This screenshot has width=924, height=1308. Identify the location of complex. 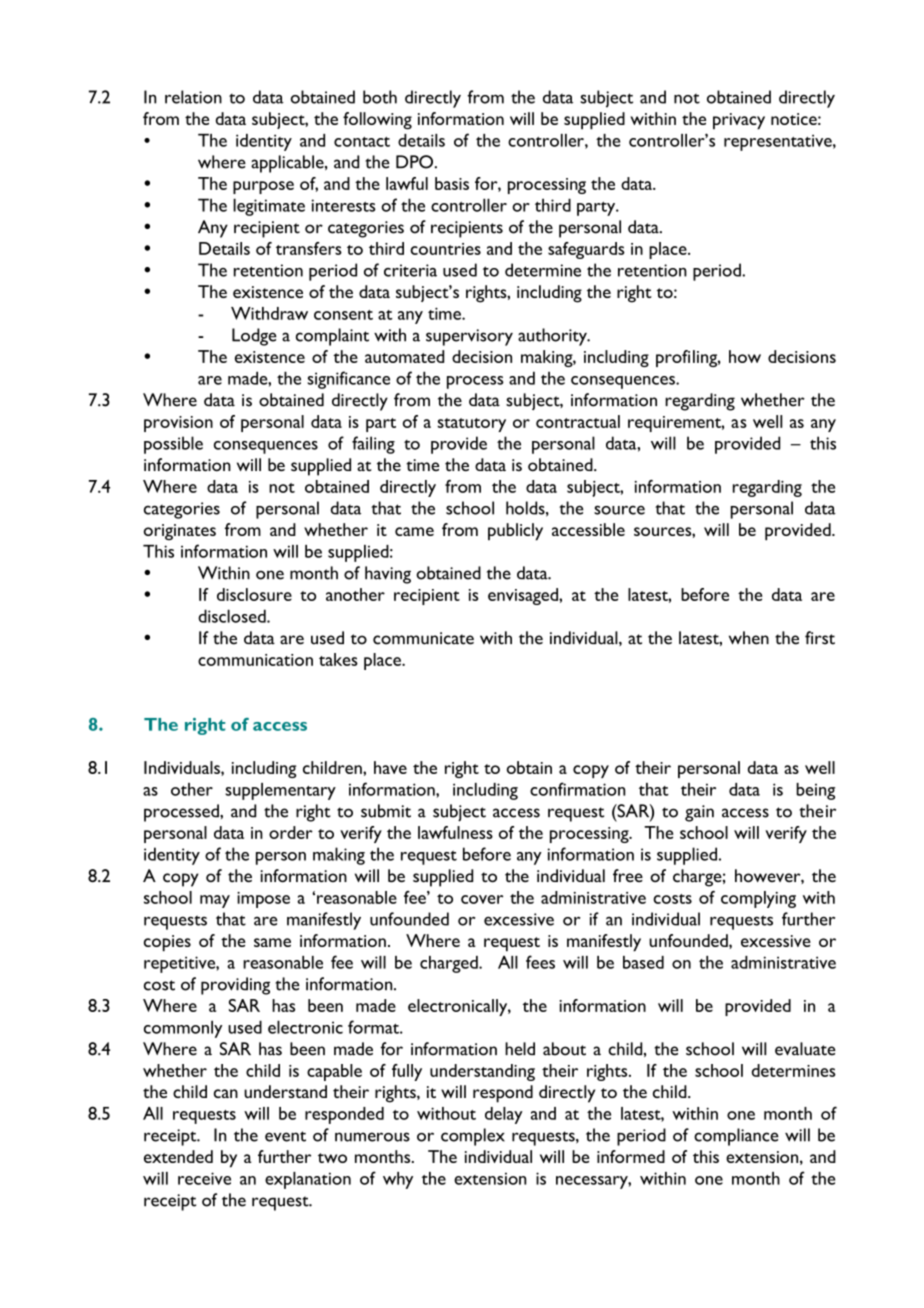
(473, 1137).
